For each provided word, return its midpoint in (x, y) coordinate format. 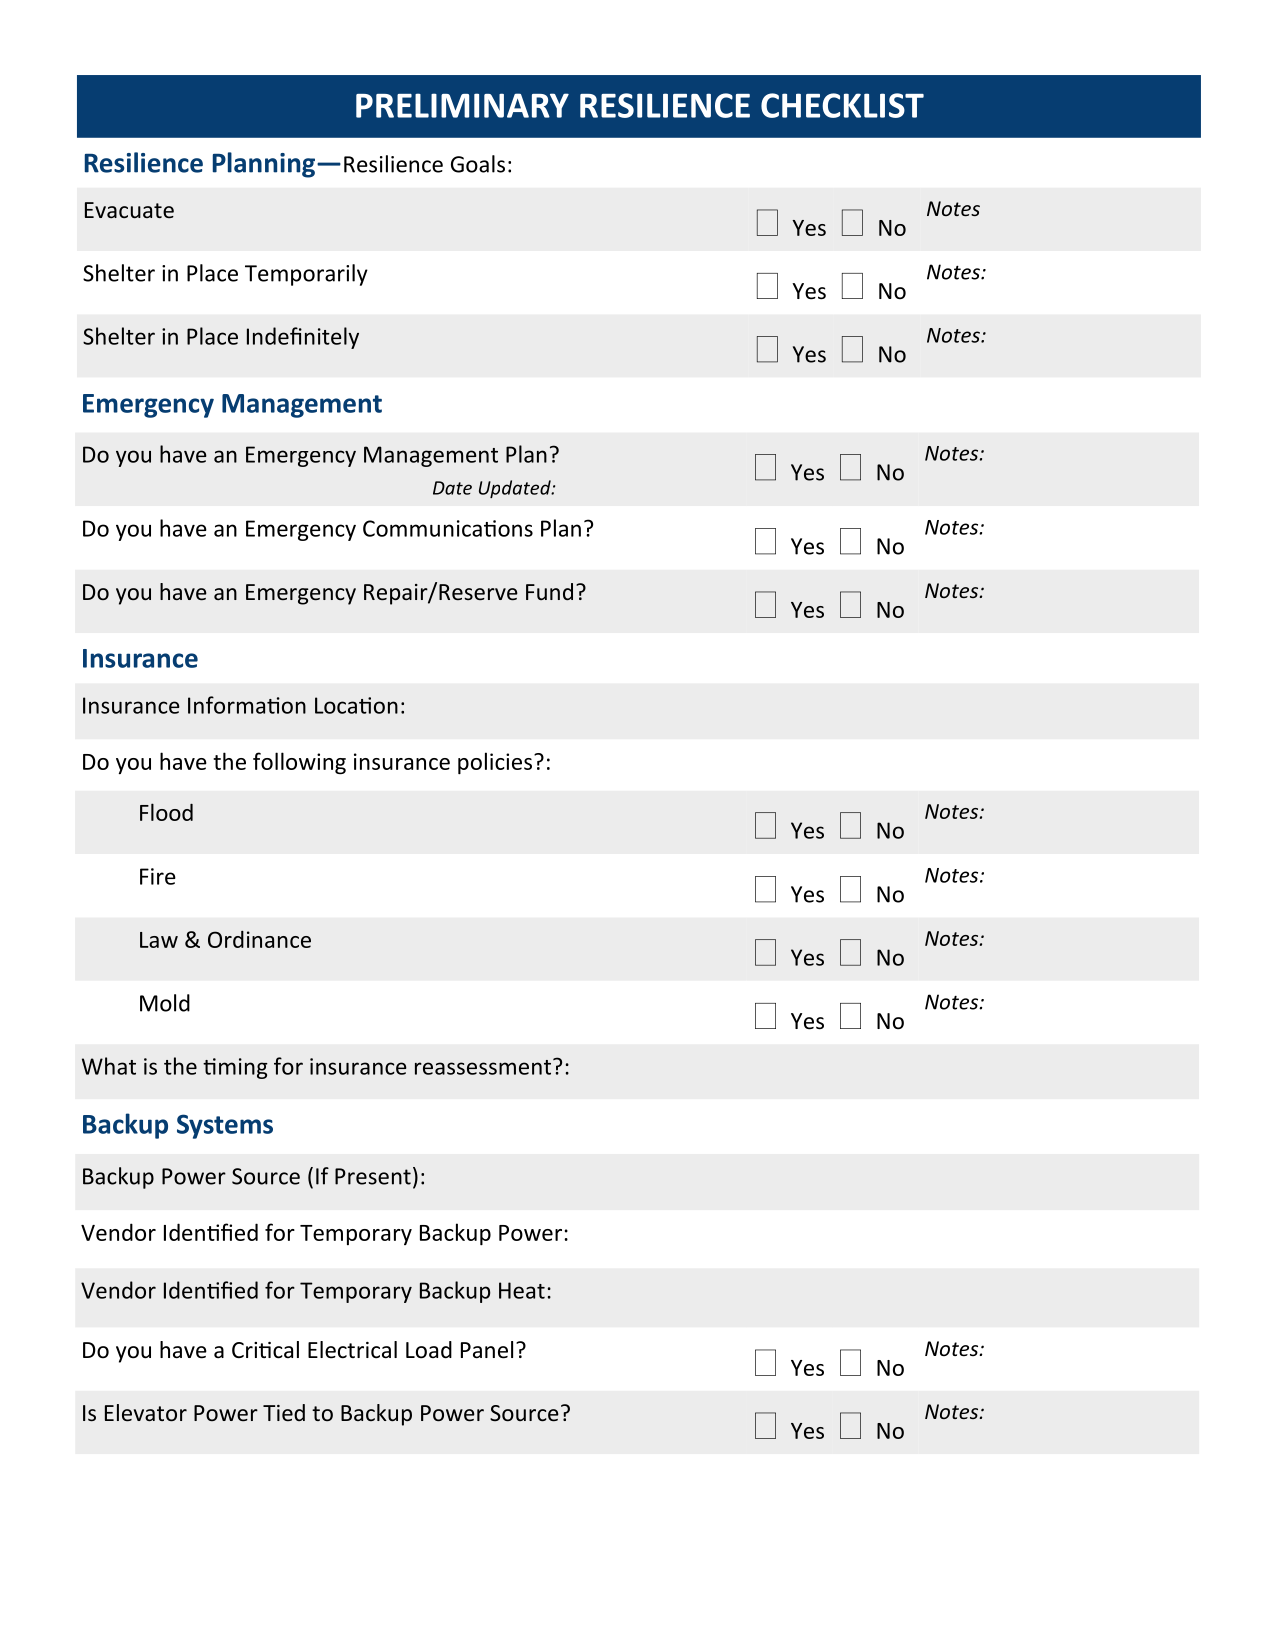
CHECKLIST (842, 105)
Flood (166, 812)
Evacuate (129, 210)
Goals (478, 164)
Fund (549, 591)
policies (496, 763)
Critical (265, 1350)
